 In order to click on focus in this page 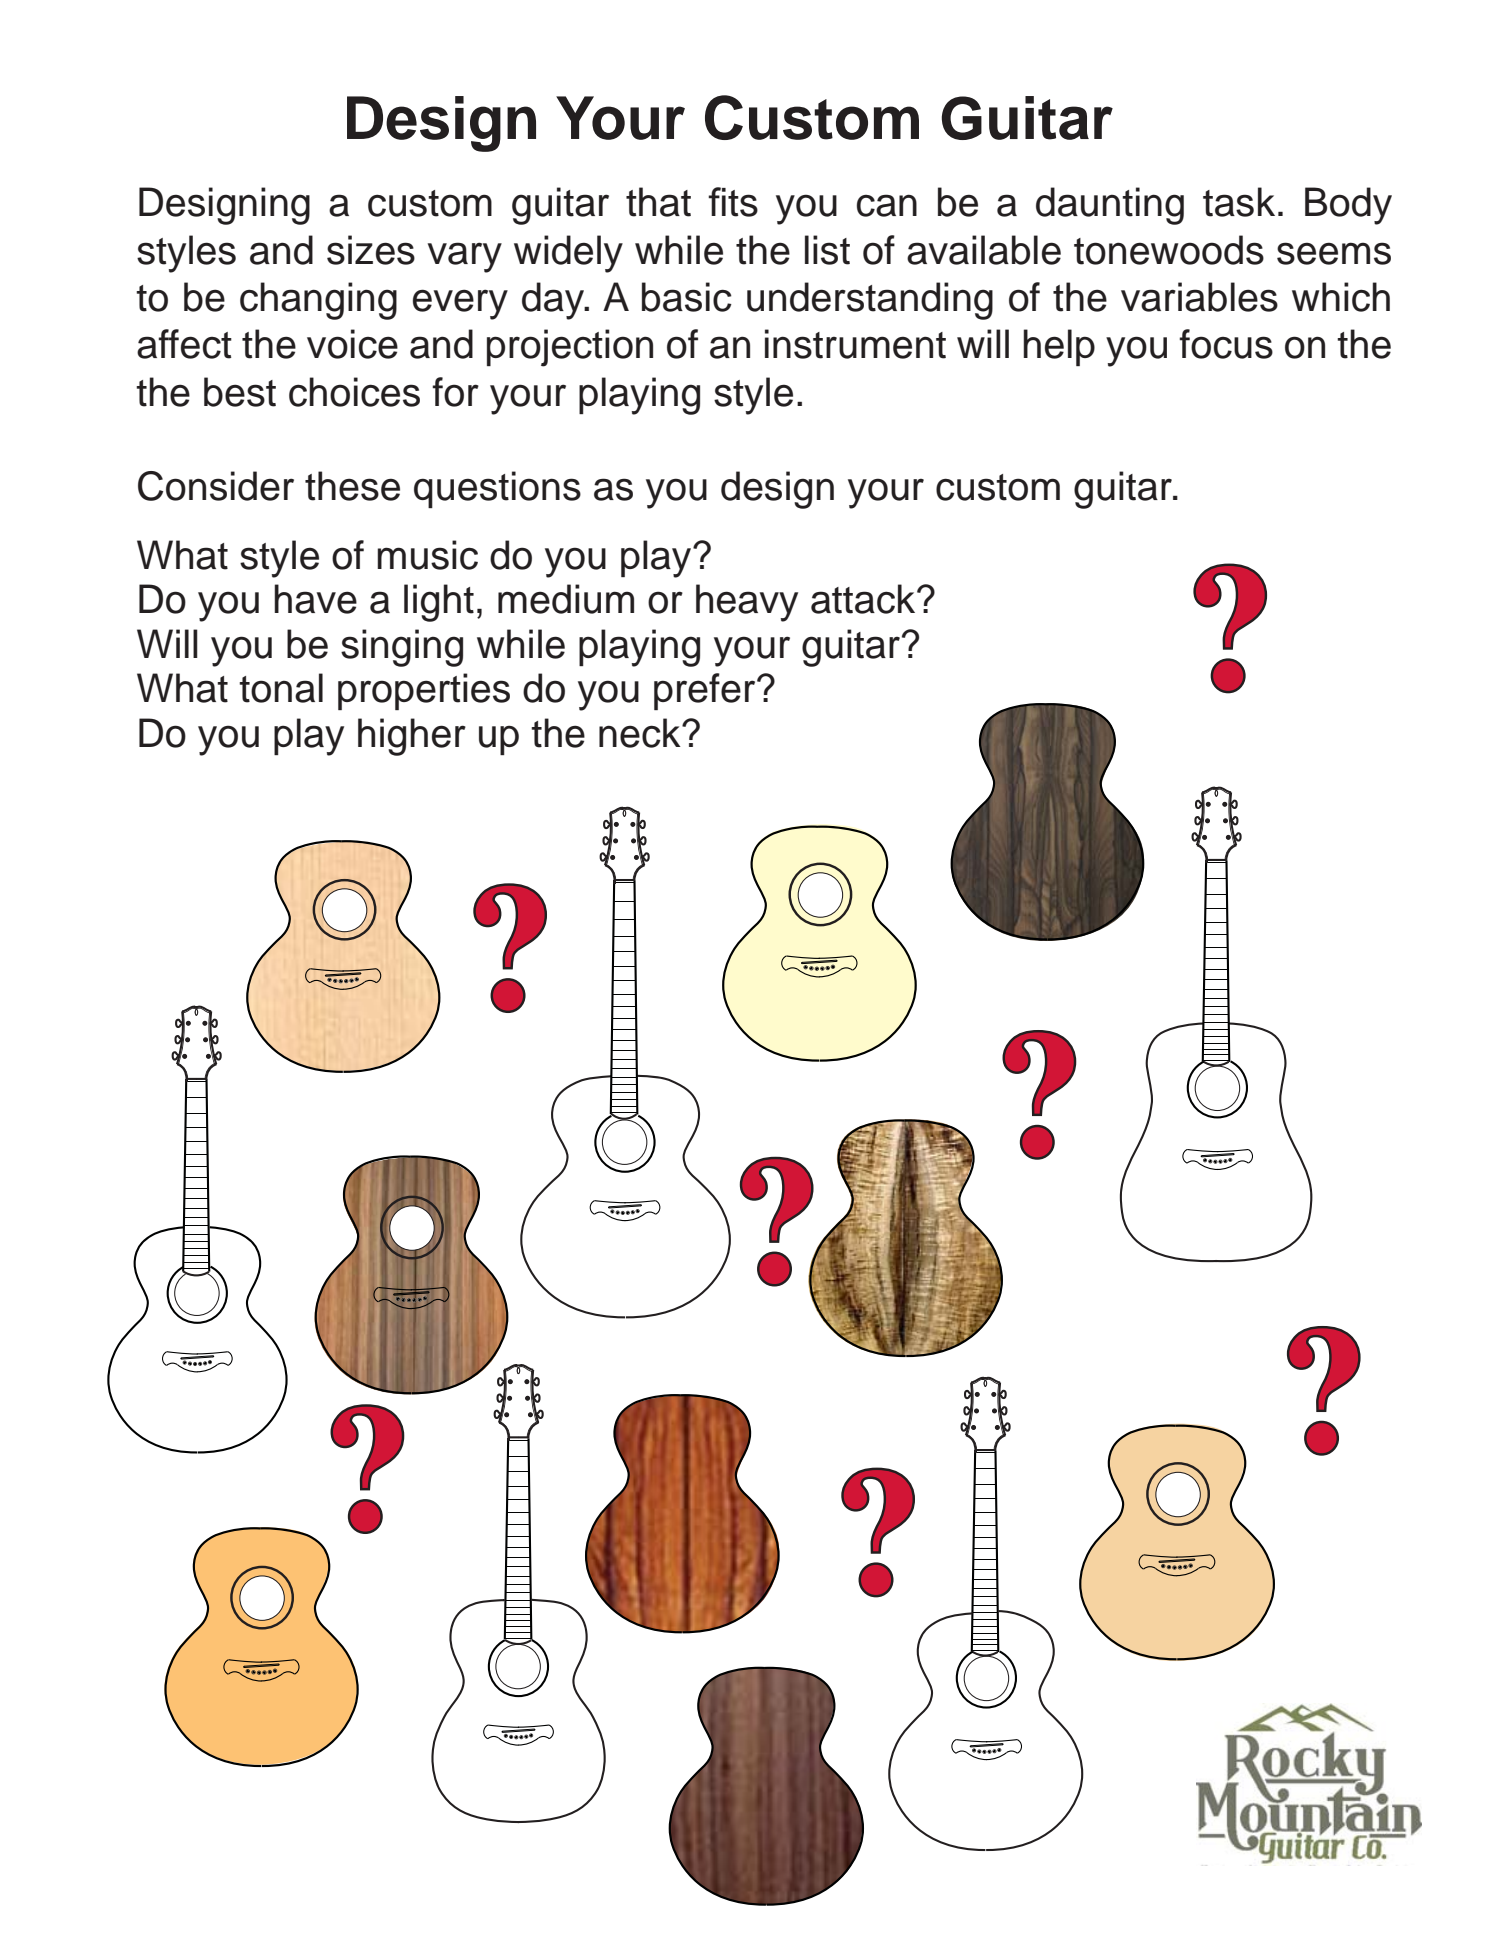, I will do `click(1226, 344)`.
